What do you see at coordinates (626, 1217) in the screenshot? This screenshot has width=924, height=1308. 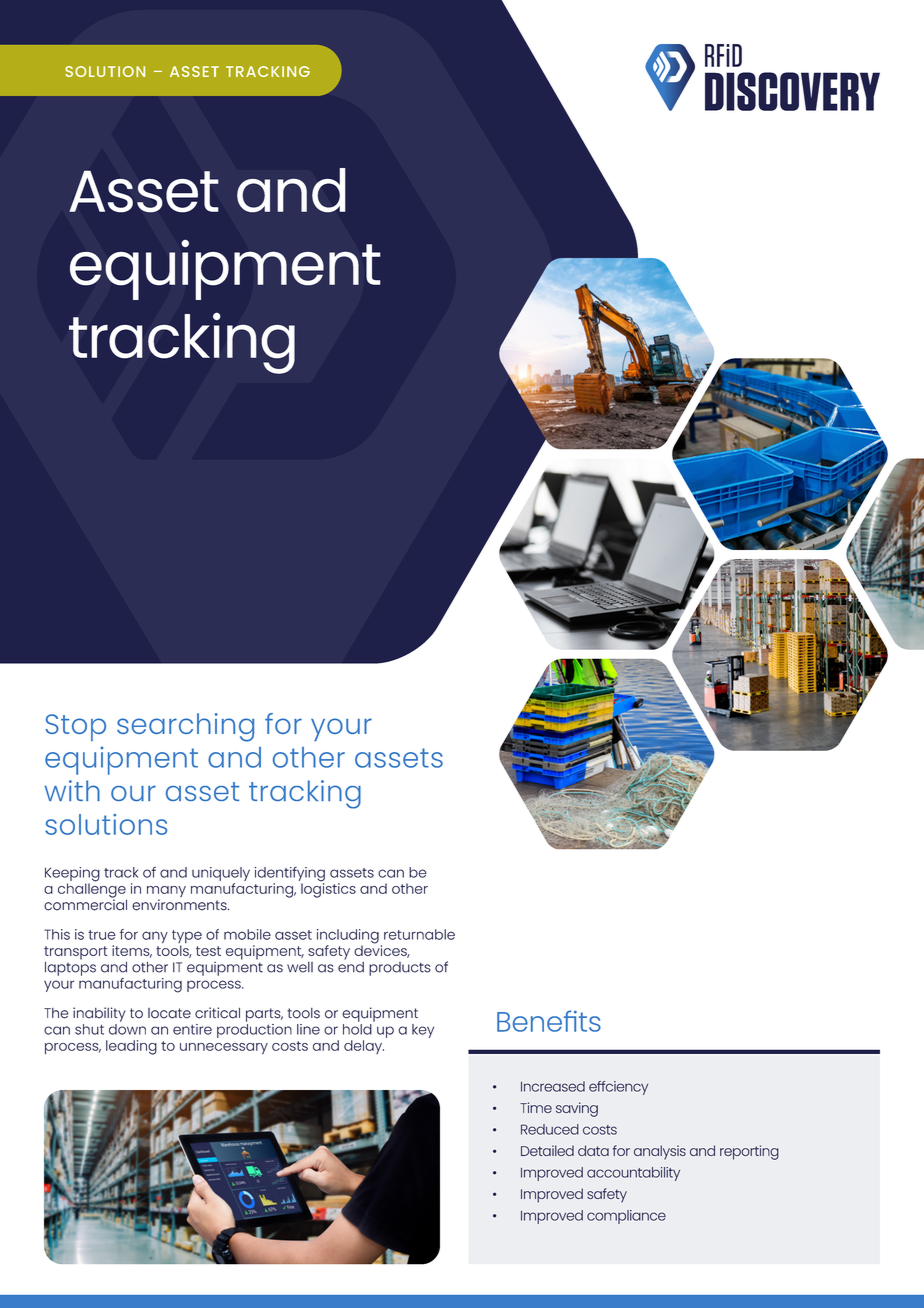 I see `compliance` at bounding box center [626, 1217].
